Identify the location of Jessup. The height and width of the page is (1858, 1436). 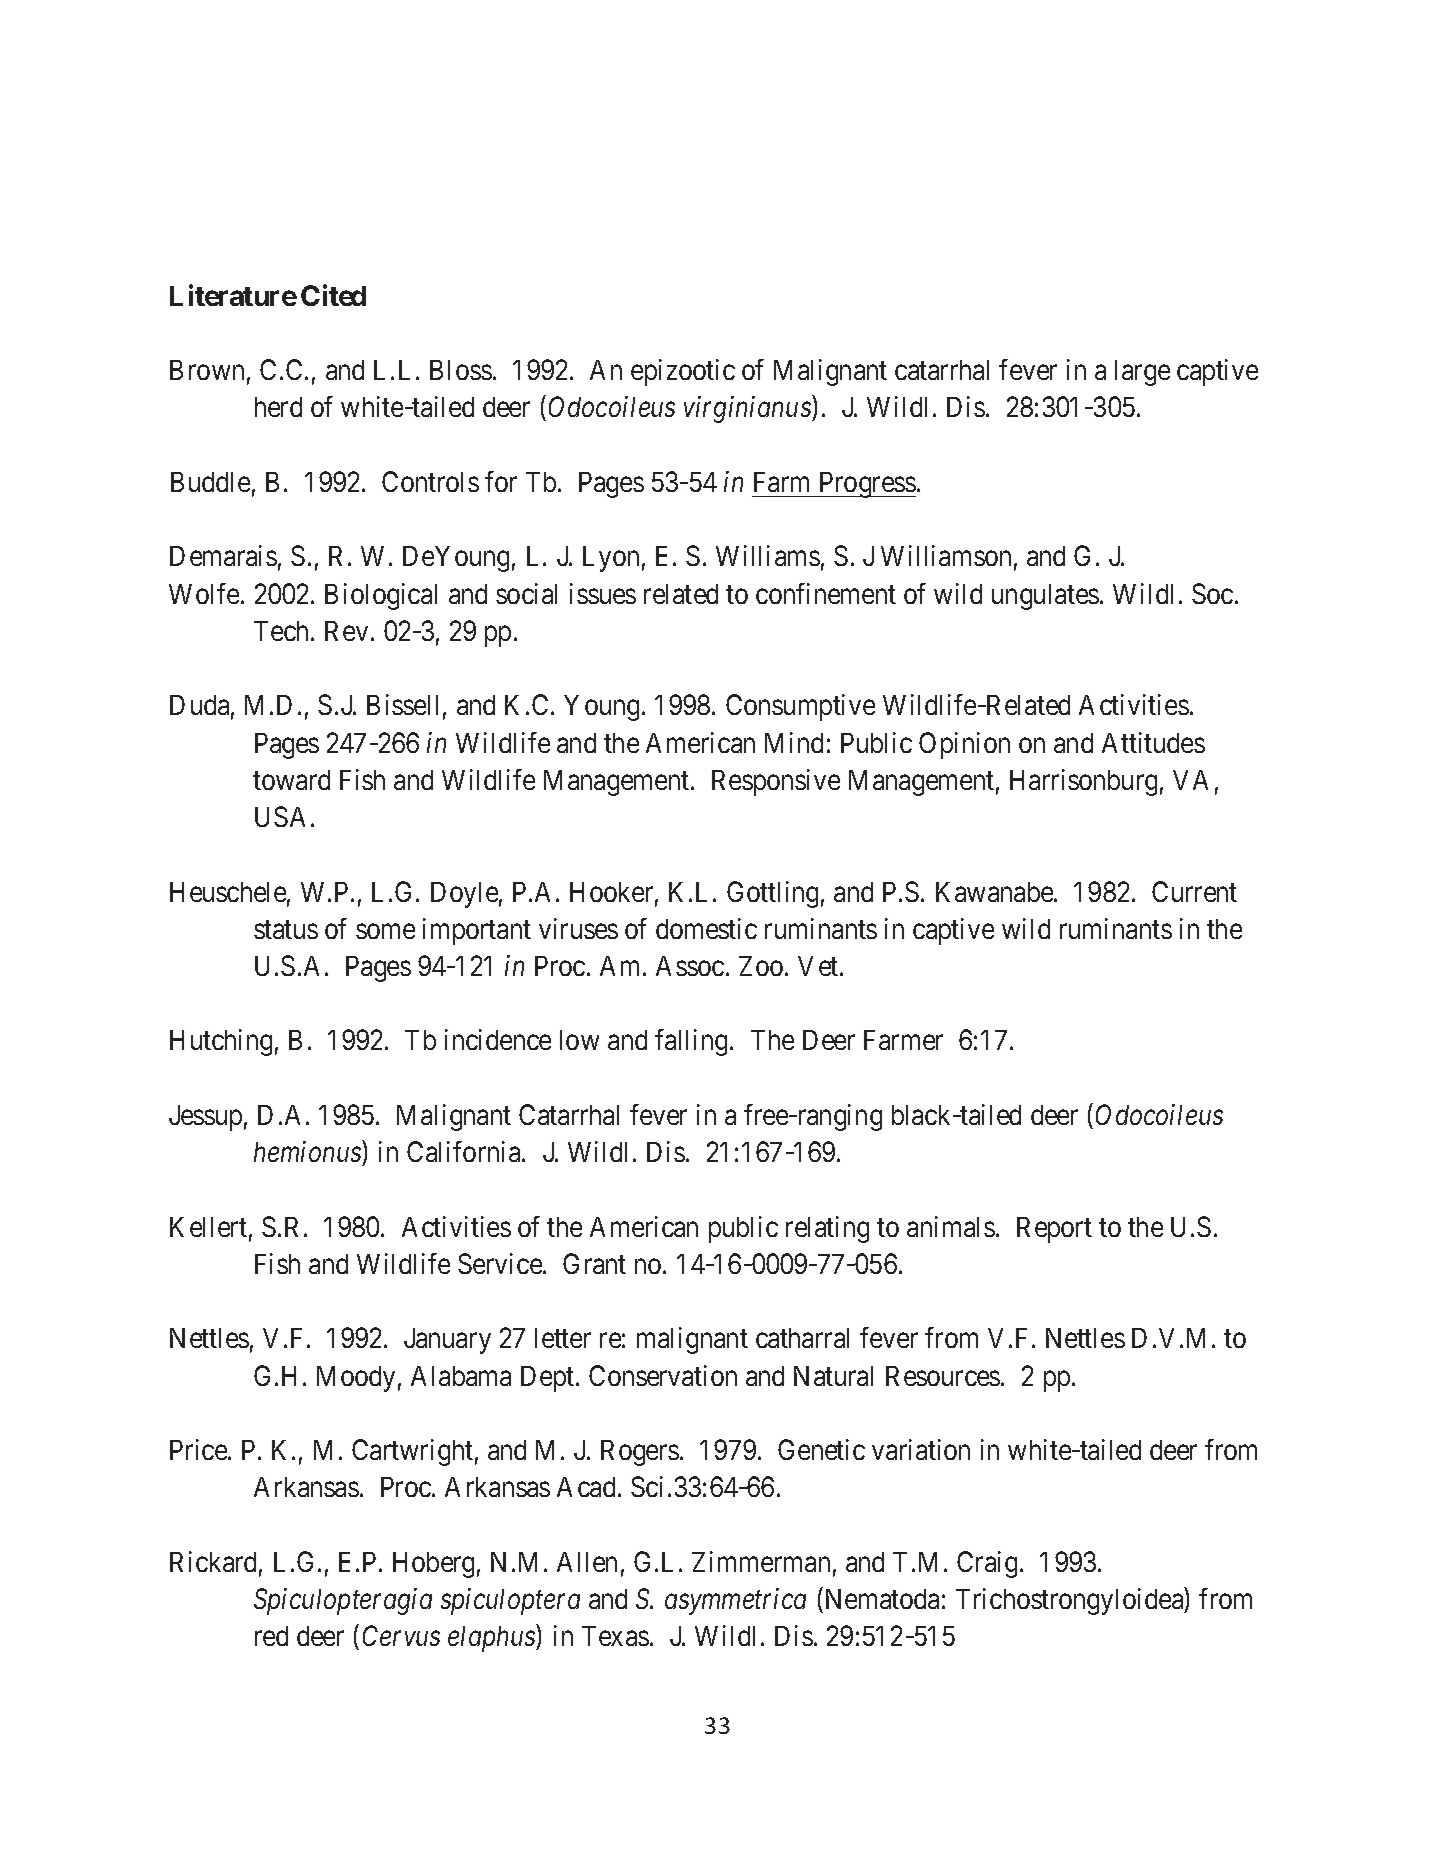
(205, 1118).
